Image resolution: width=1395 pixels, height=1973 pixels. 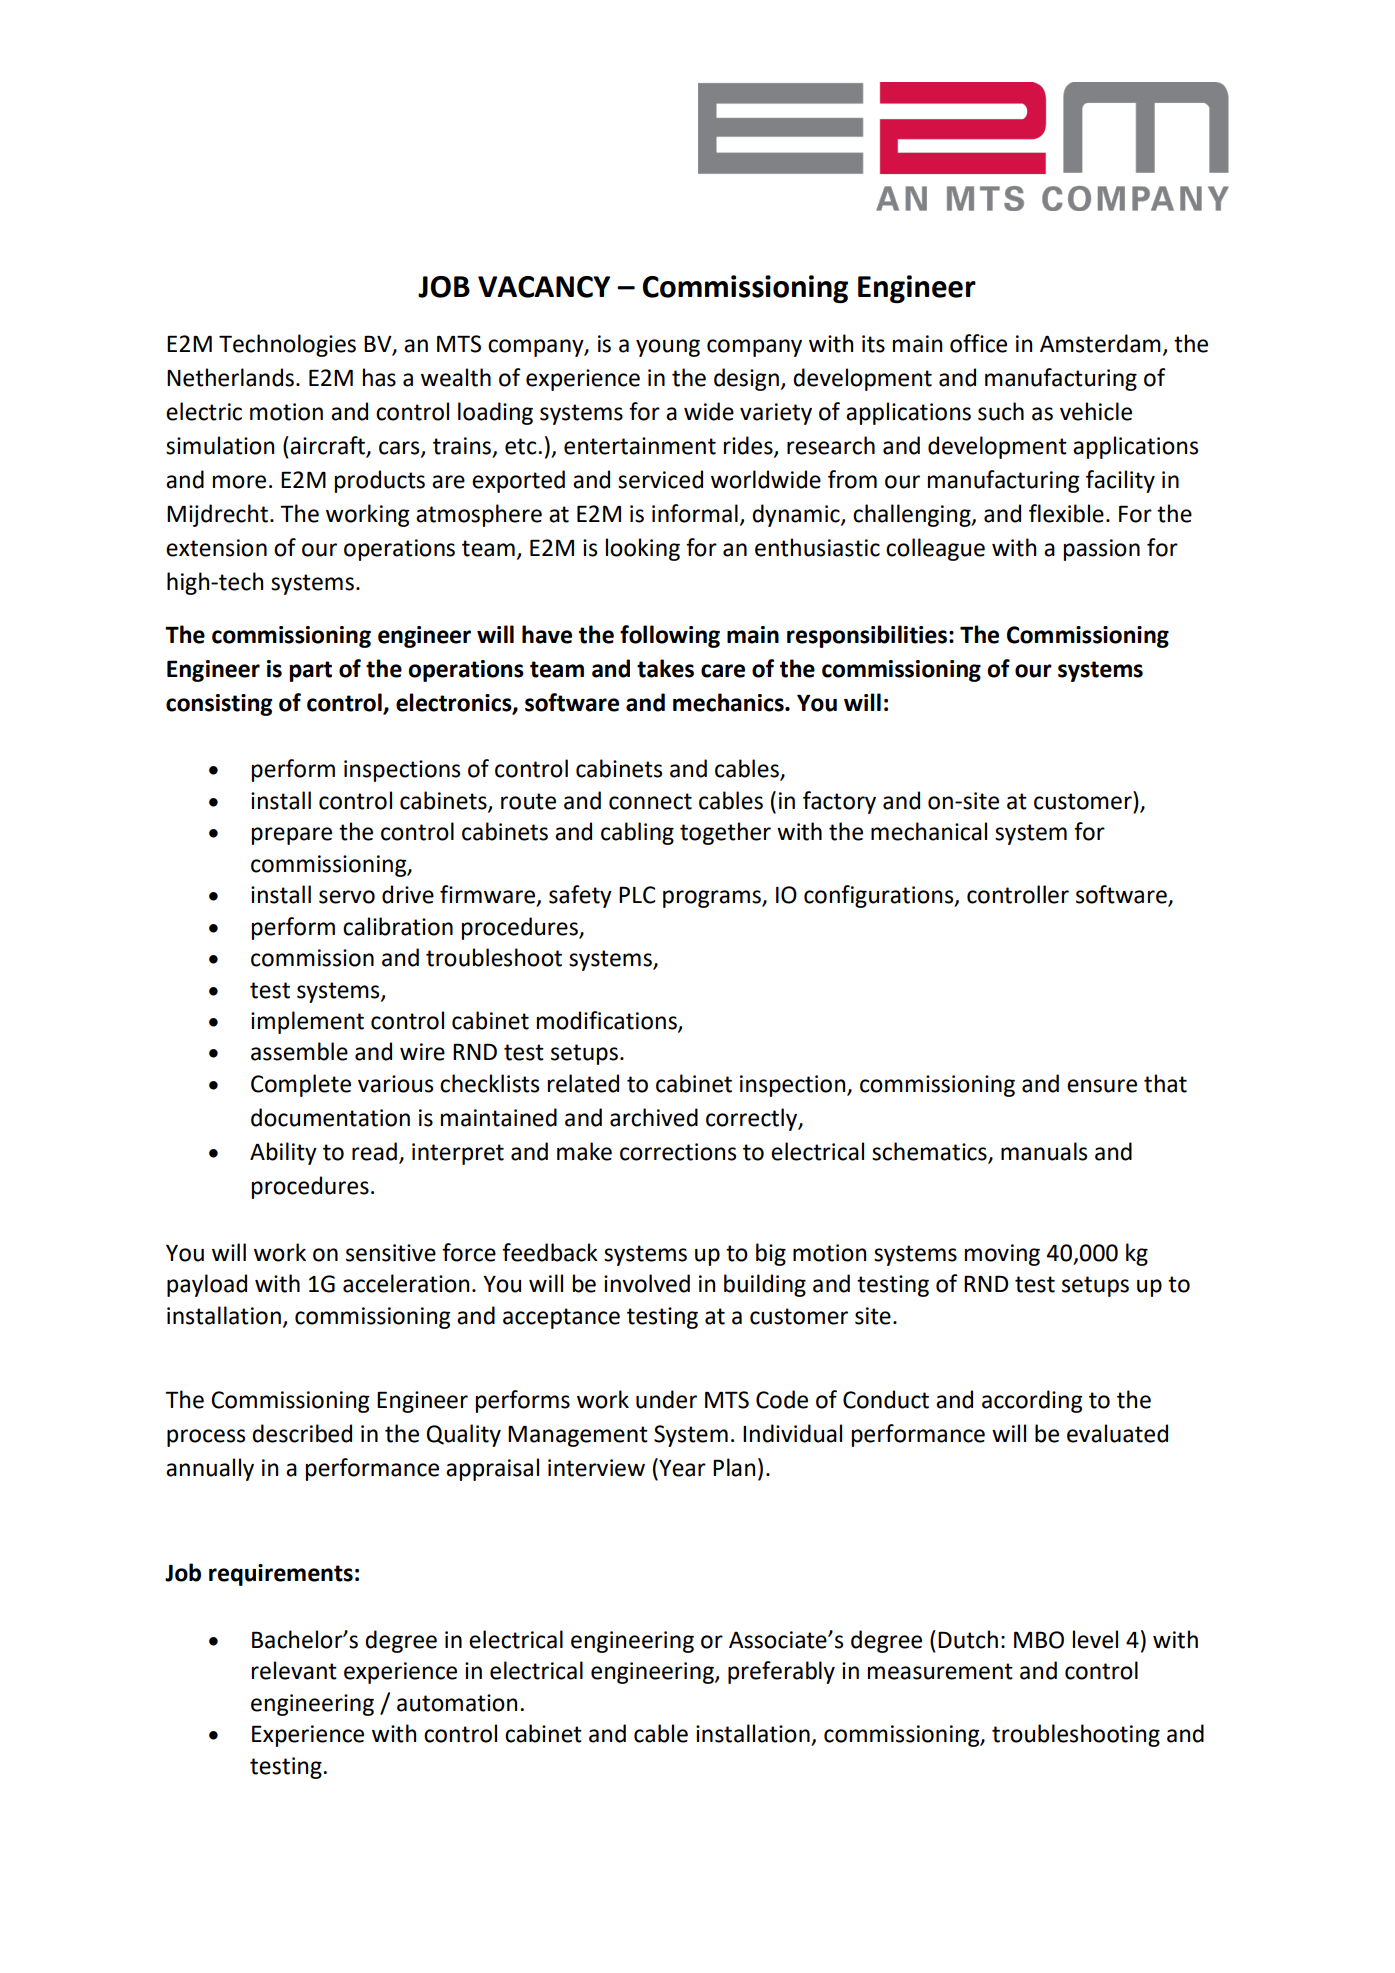 What do you see at coordinates (1100, 343) in the screenshot?
I see `Amsterdam` at bounding box center [1100, 343].
